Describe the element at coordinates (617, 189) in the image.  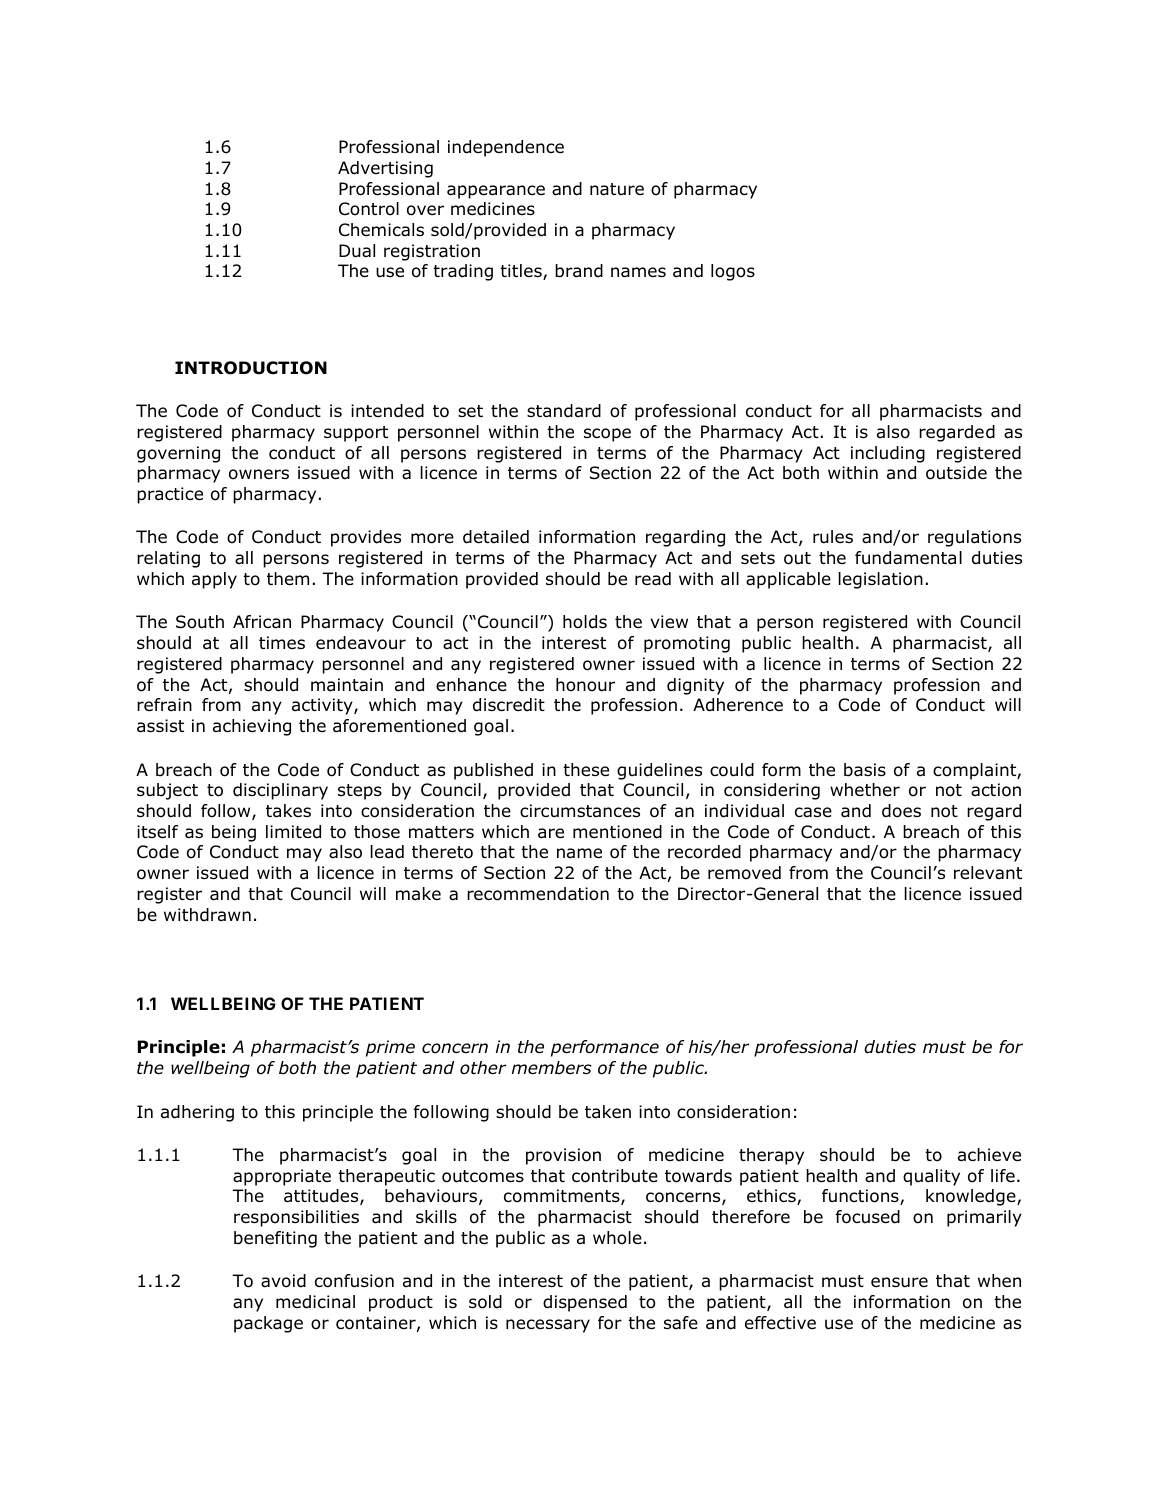
I see `nature` at that location.
